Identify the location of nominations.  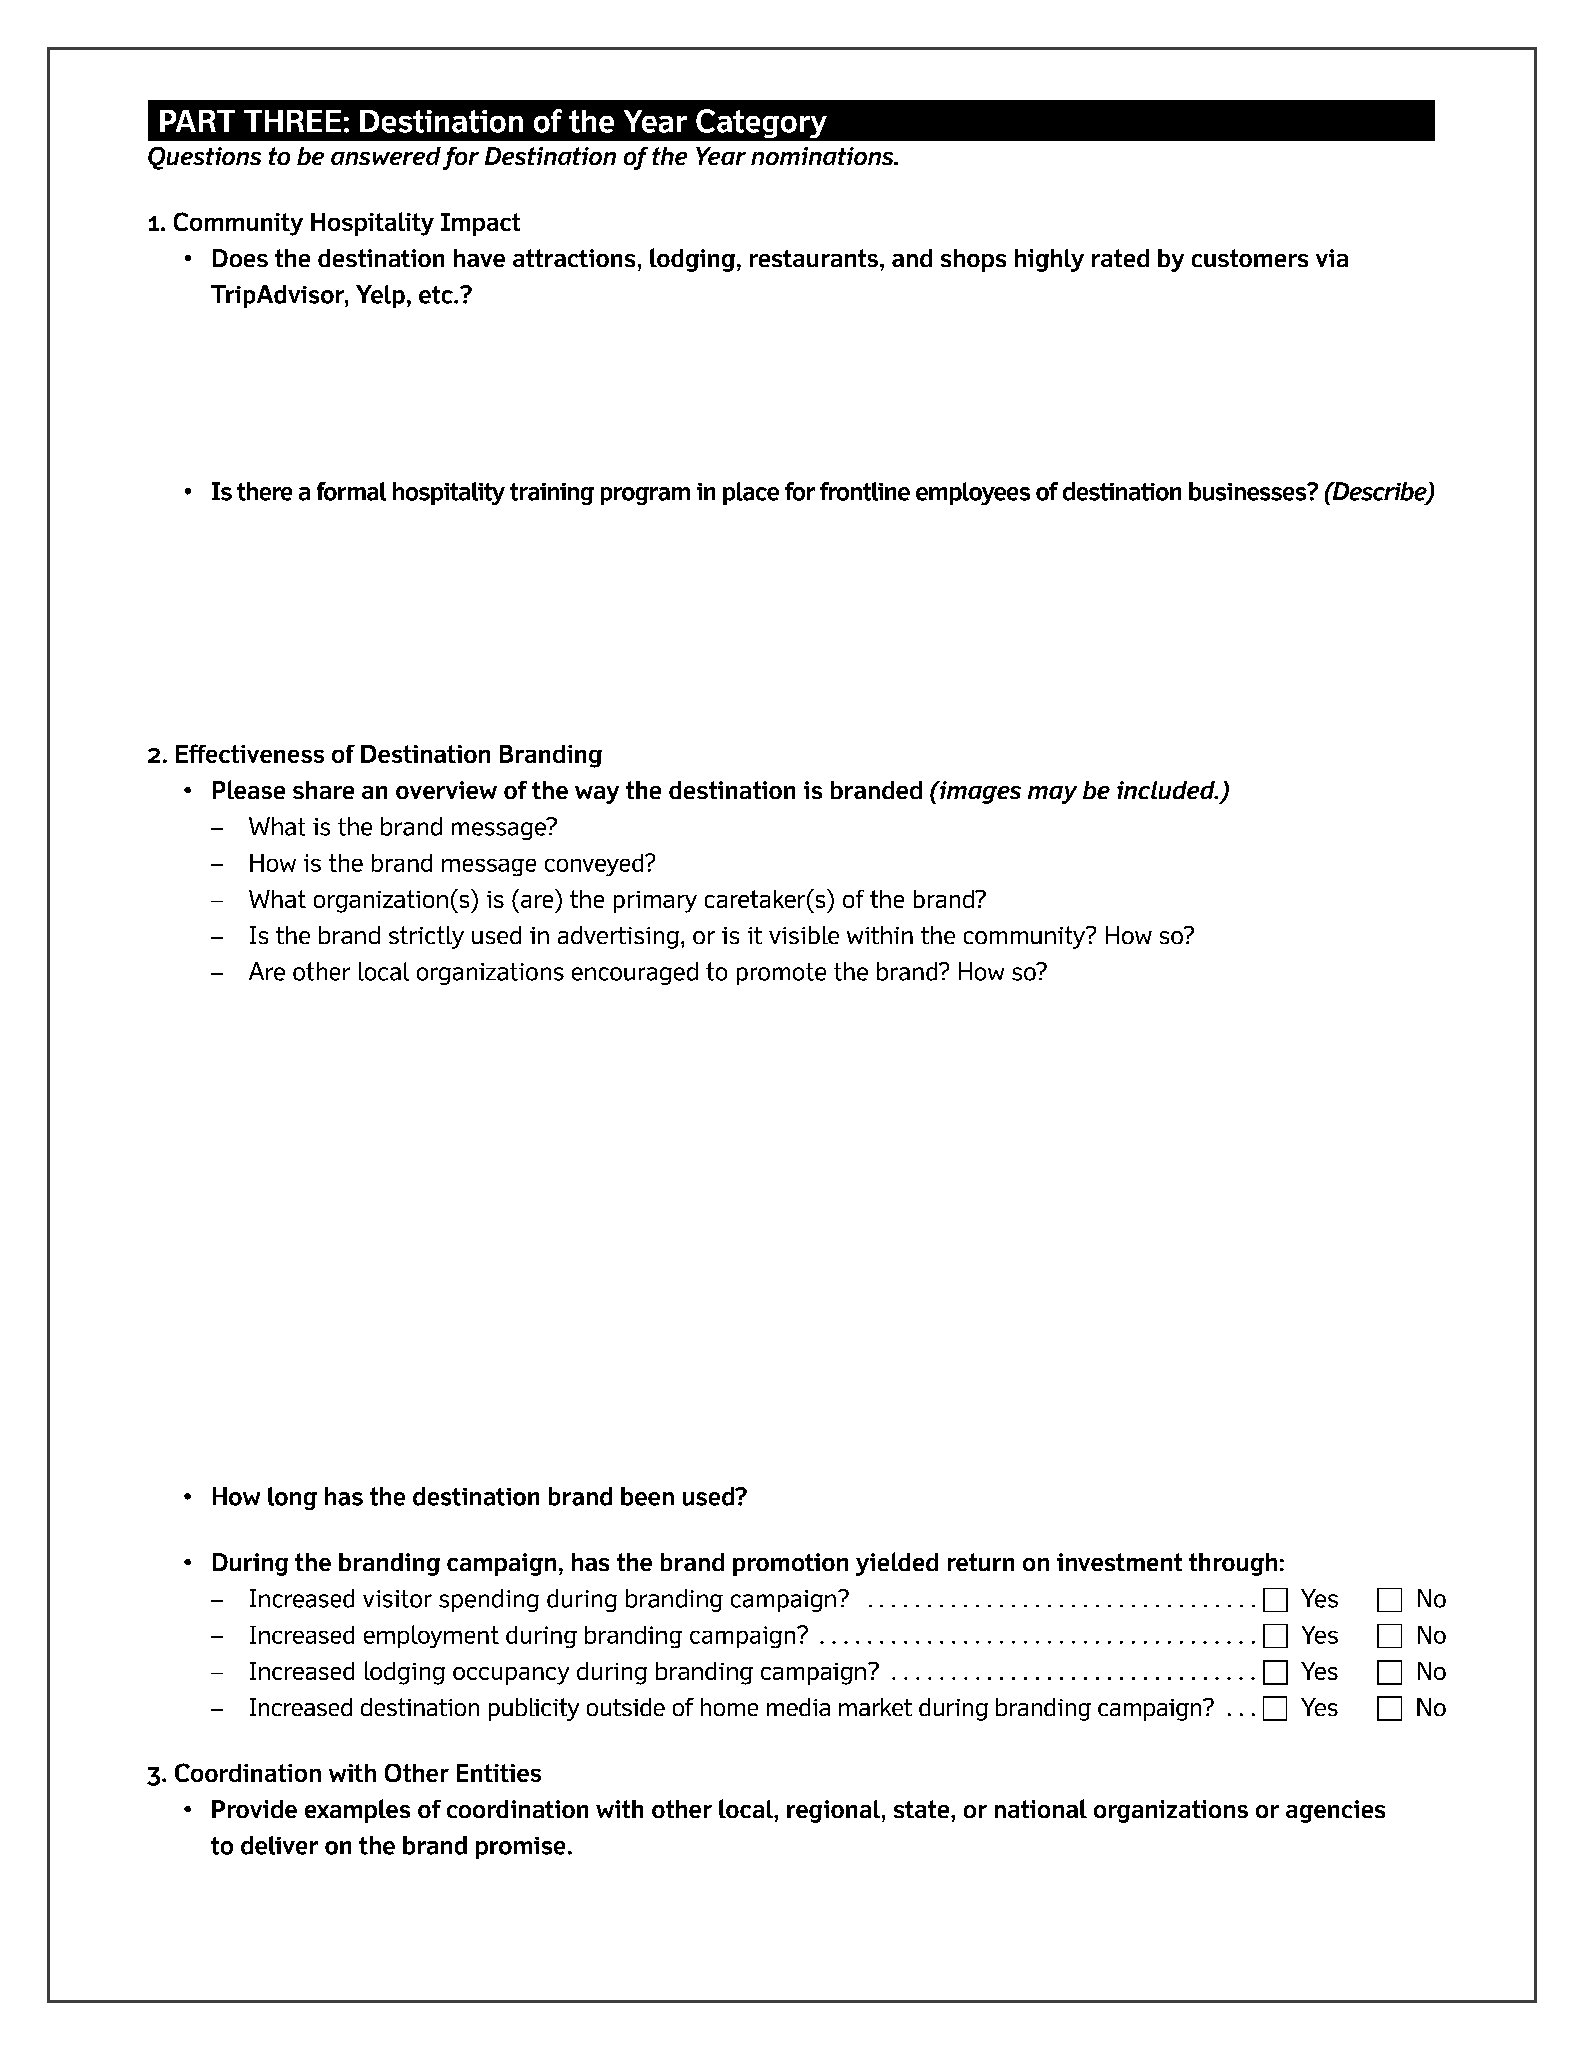
(823, 156).
